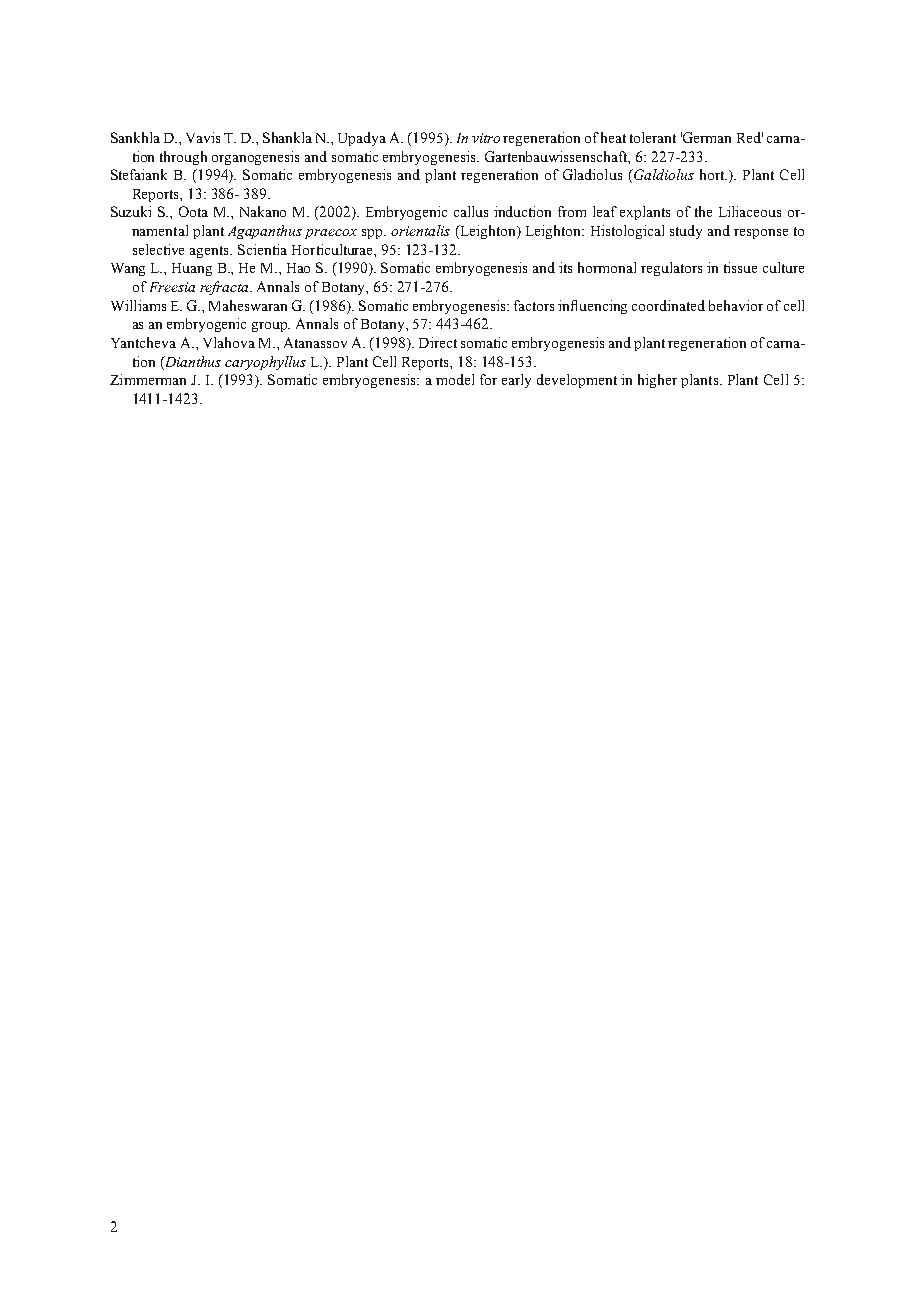  What do you see at coordinates (255, 158) in the screenshot?
I see `organogenesis` at bounding box center [255, 158].
